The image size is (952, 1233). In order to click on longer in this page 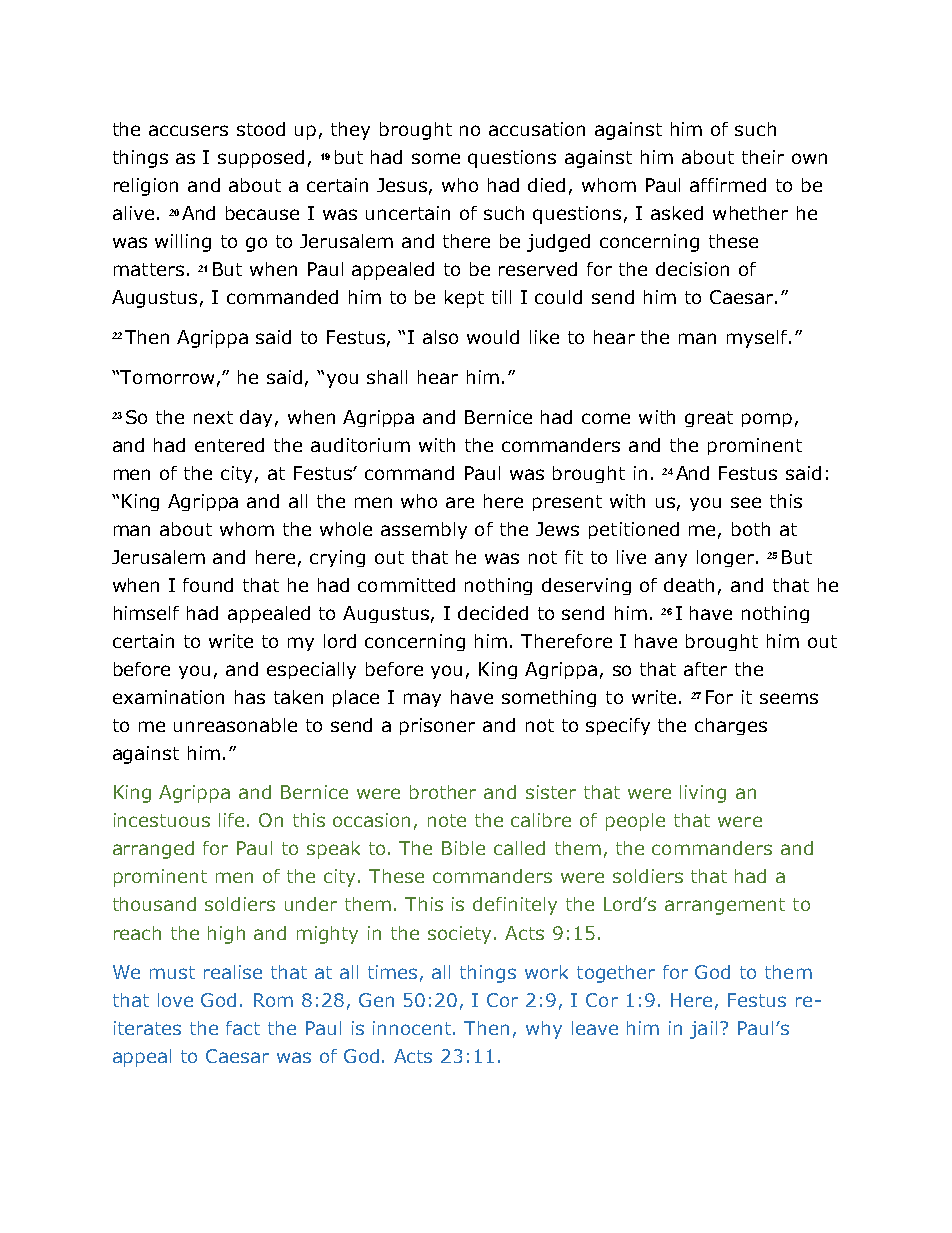, I will do `click(725, 558)`.
